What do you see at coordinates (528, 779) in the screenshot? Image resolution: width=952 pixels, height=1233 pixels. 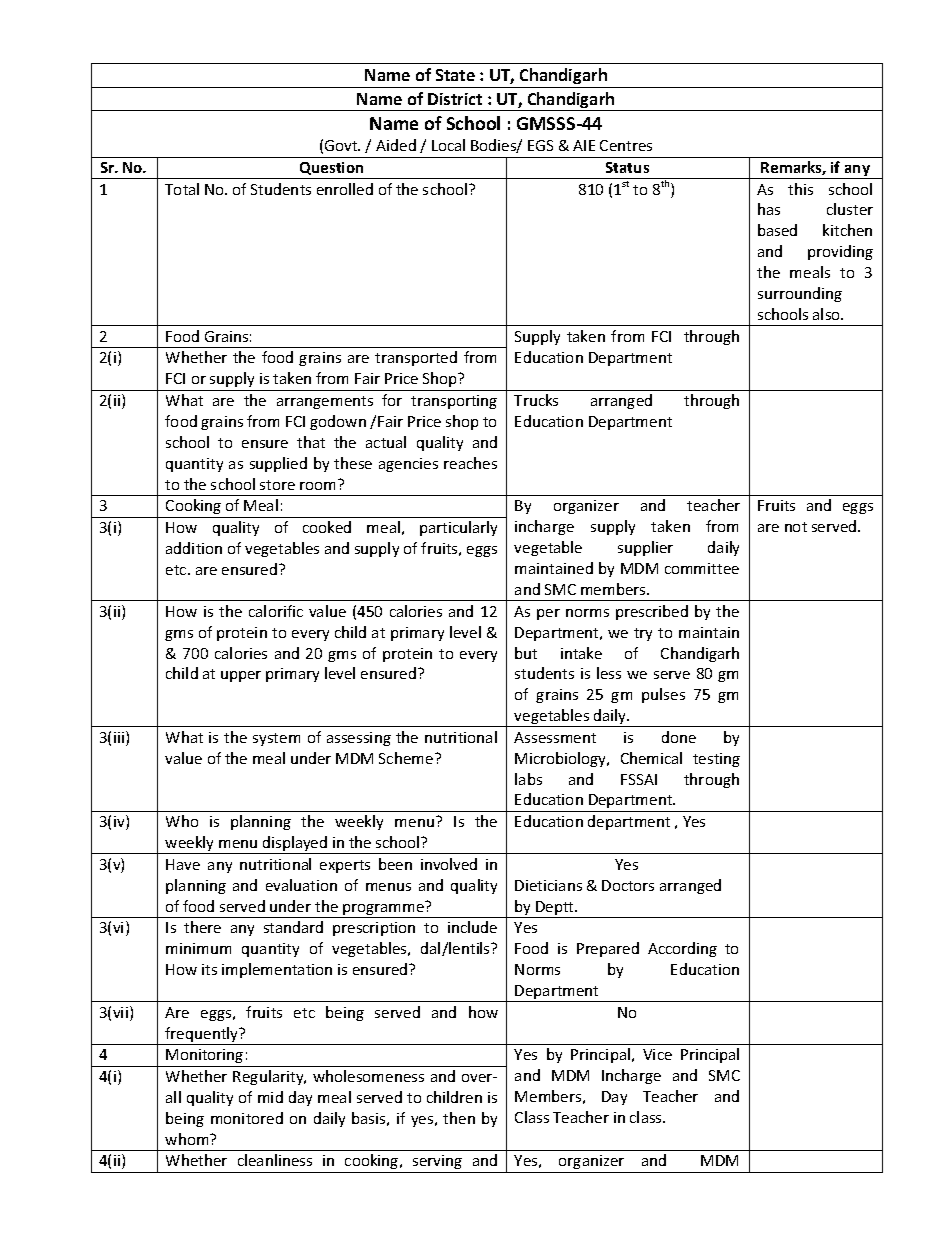 I see `labs` at bounding box center [528, 779].
